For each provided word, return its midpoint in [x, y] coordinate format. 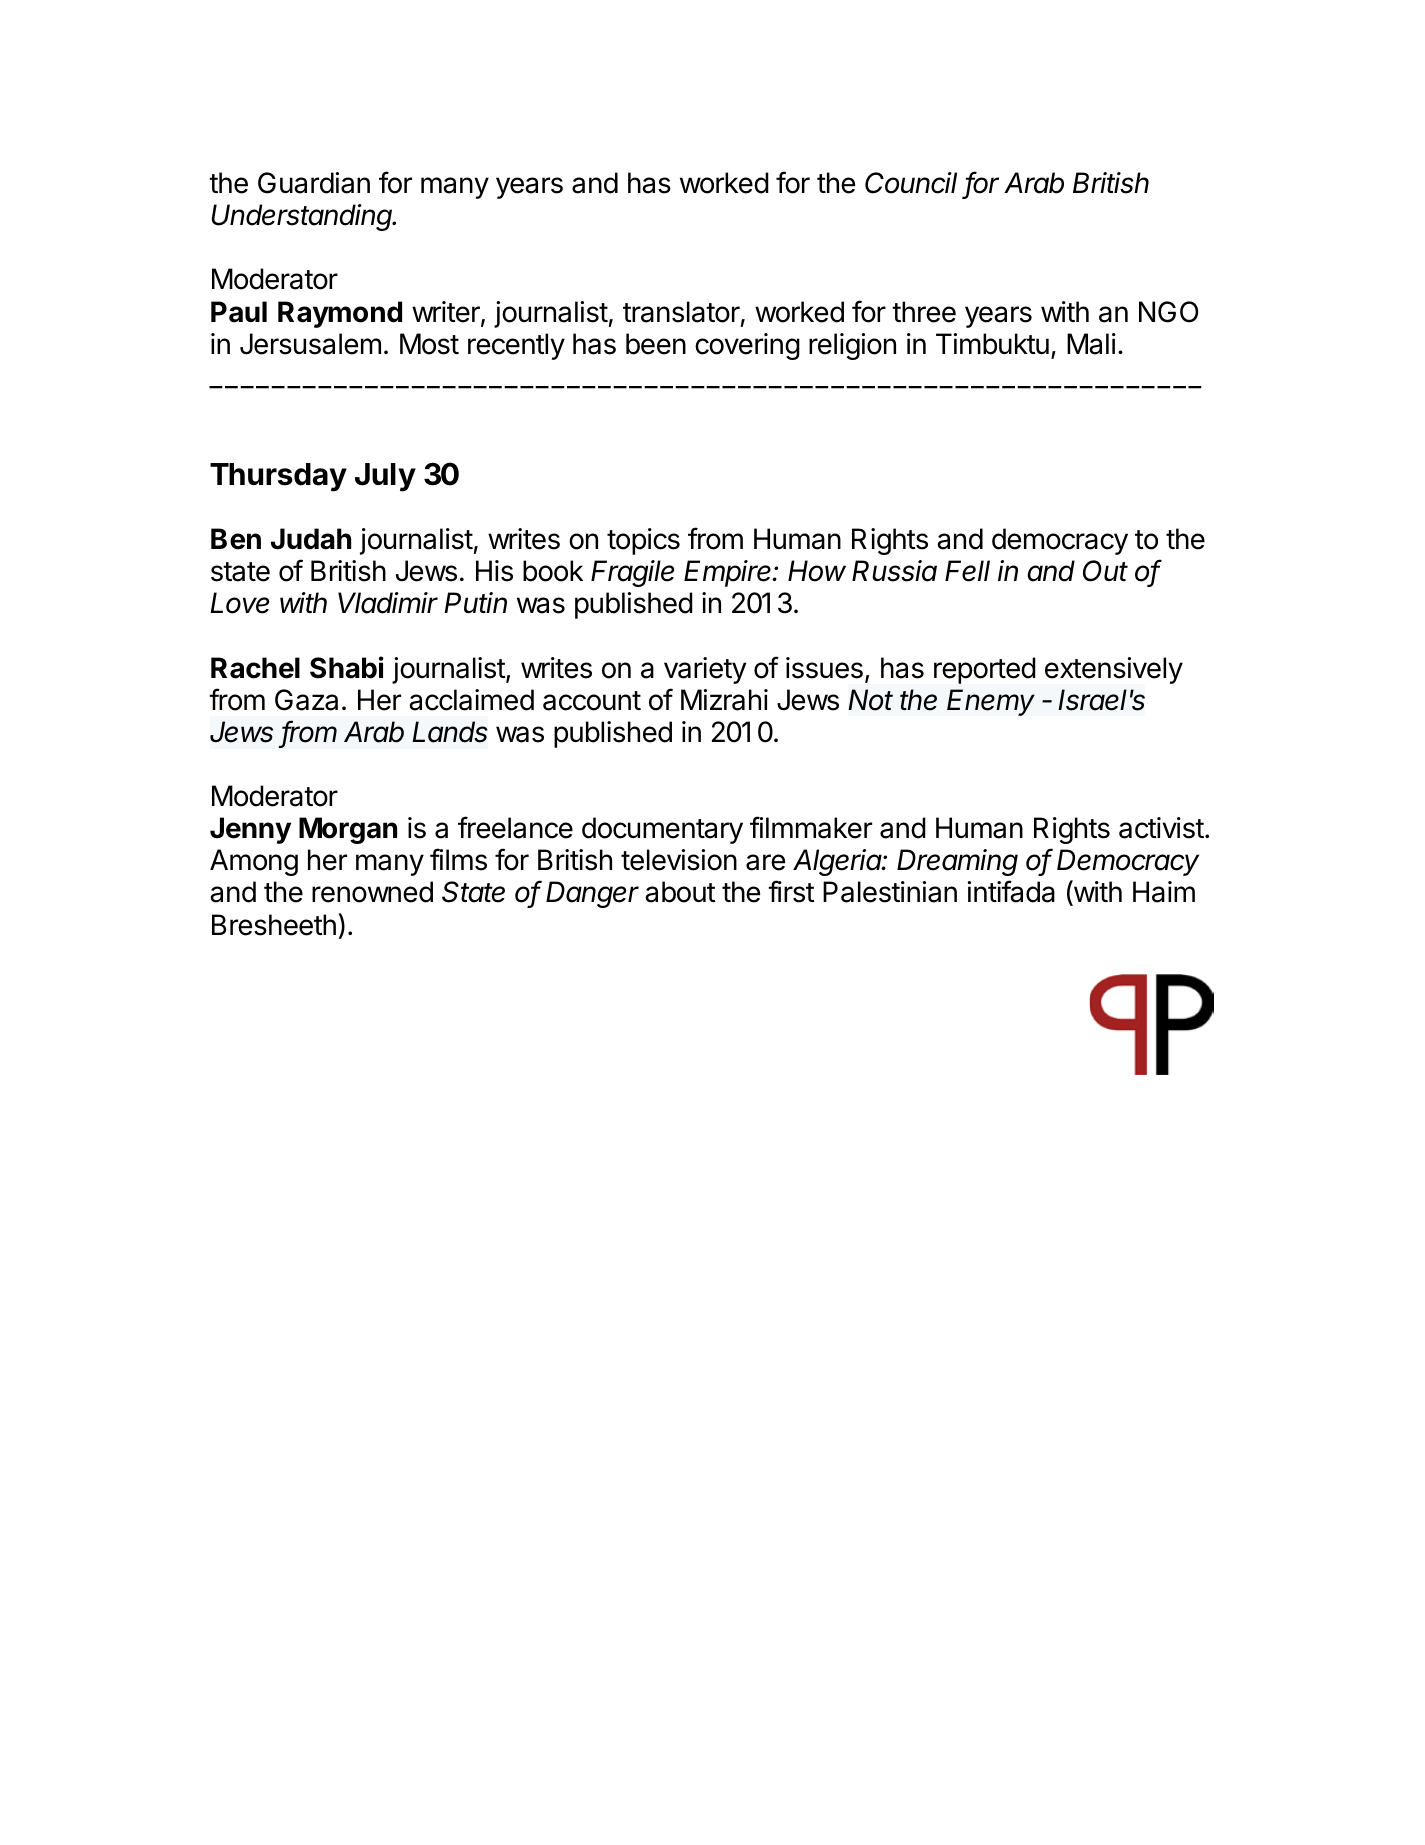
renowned [372, 892]
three [924, 312]
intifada [1011, 891]
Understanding [303, 217]
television [679, 860]
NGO [1168, 312]
